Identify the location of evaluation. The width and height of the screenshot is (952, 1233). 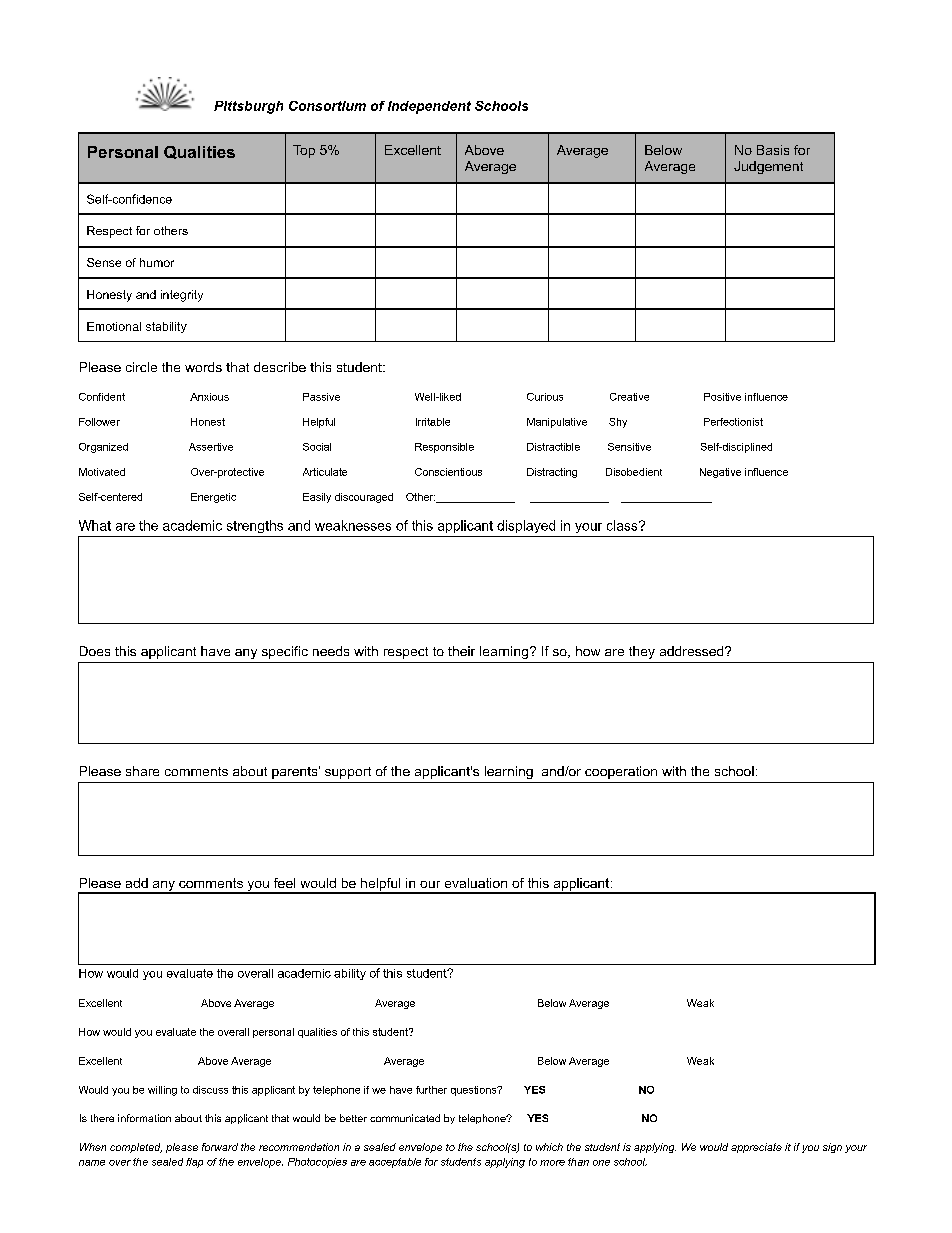
(476, 883).
